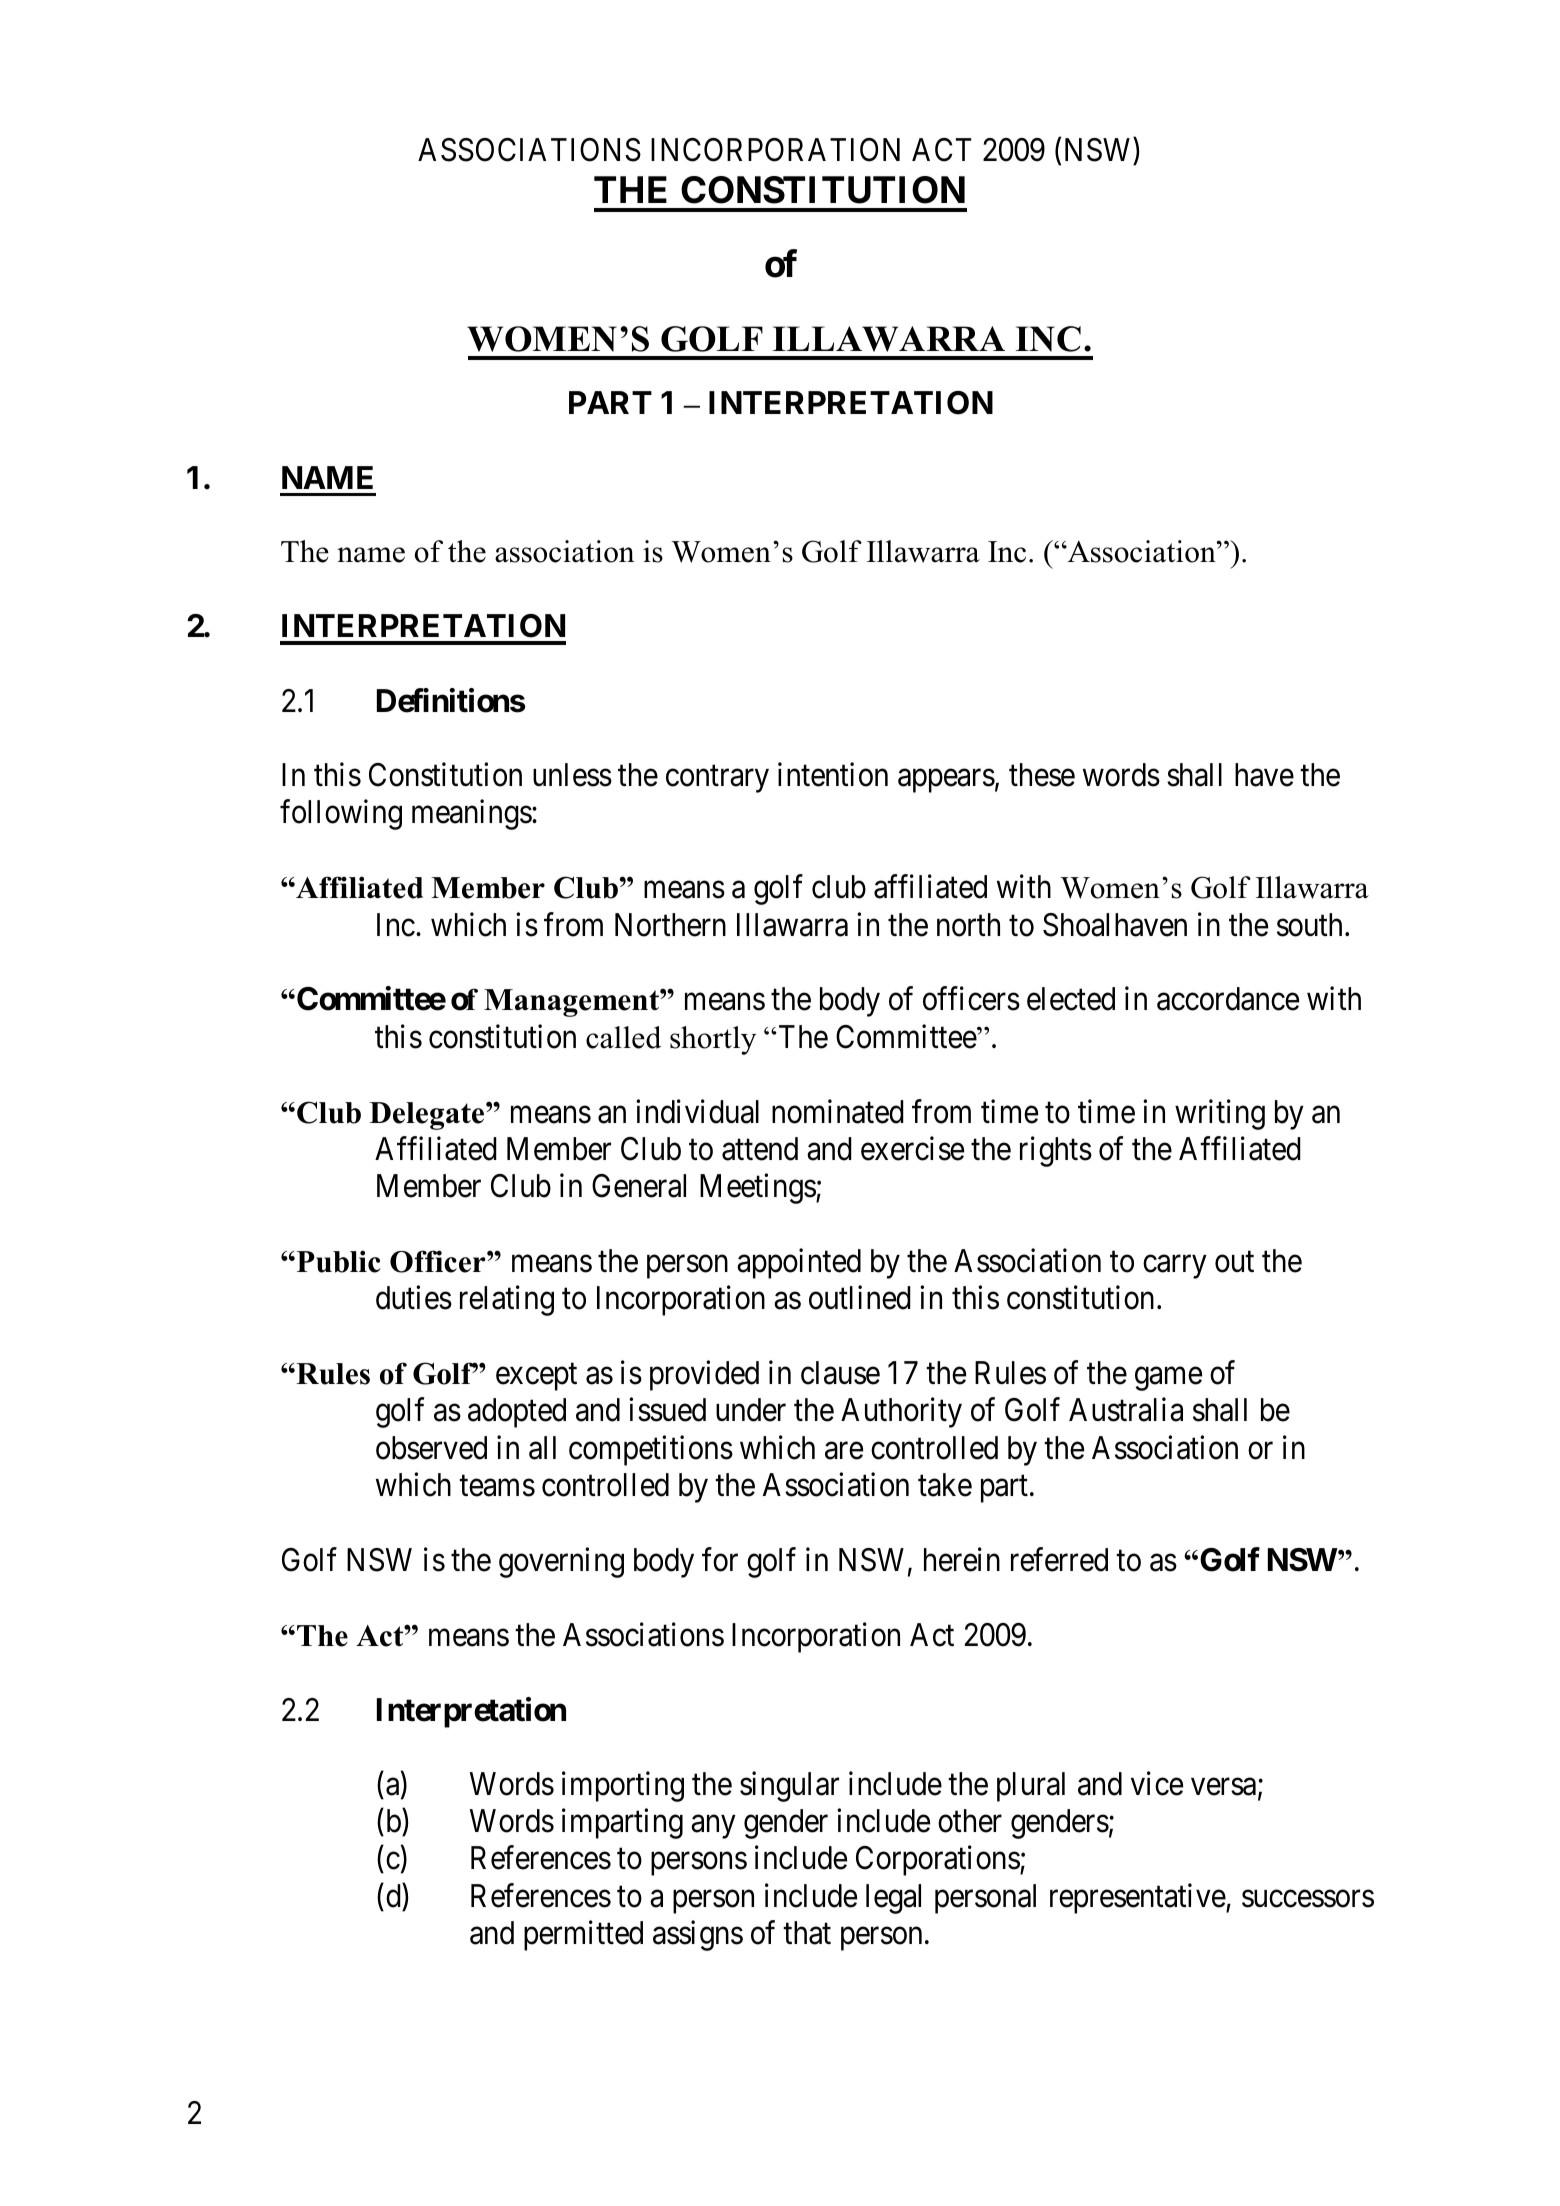  What do you see at coordinates (833, 775) in the page?
I see `intention` at bounding box center [833, 775].
